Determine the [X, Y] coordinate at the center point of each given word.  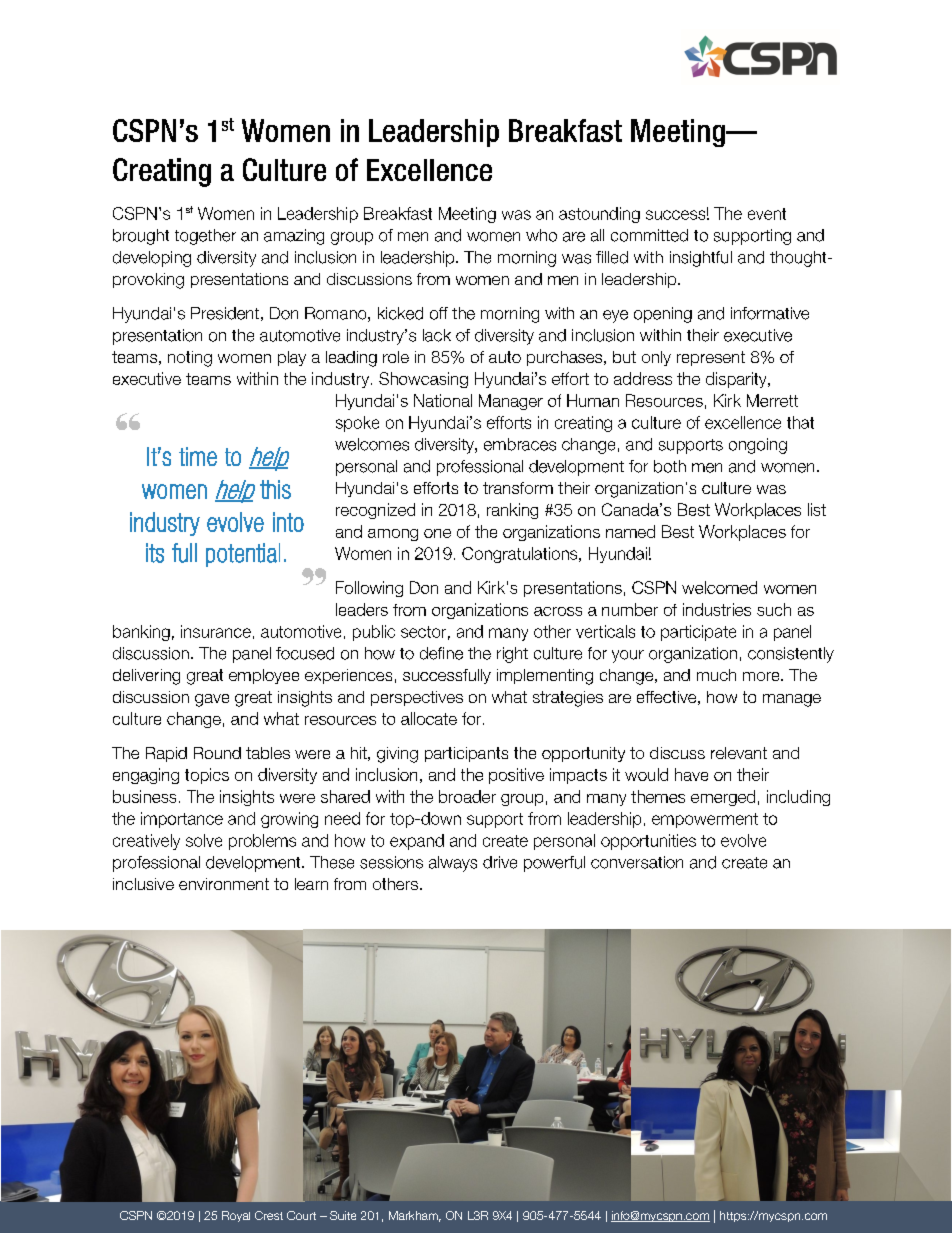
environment [224, 884]
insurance [216, 631]
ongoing [758, 446]
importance [182, 820]
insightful [701, 259]
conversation [637, 862]
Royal [236, 1216]
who [541, 235]
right [512, 655]
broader [467, 796]
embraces [520, 444]
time [198, 456]
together [205, 237]
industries [717, 609]
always [453, 864]
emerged [723, 798]
